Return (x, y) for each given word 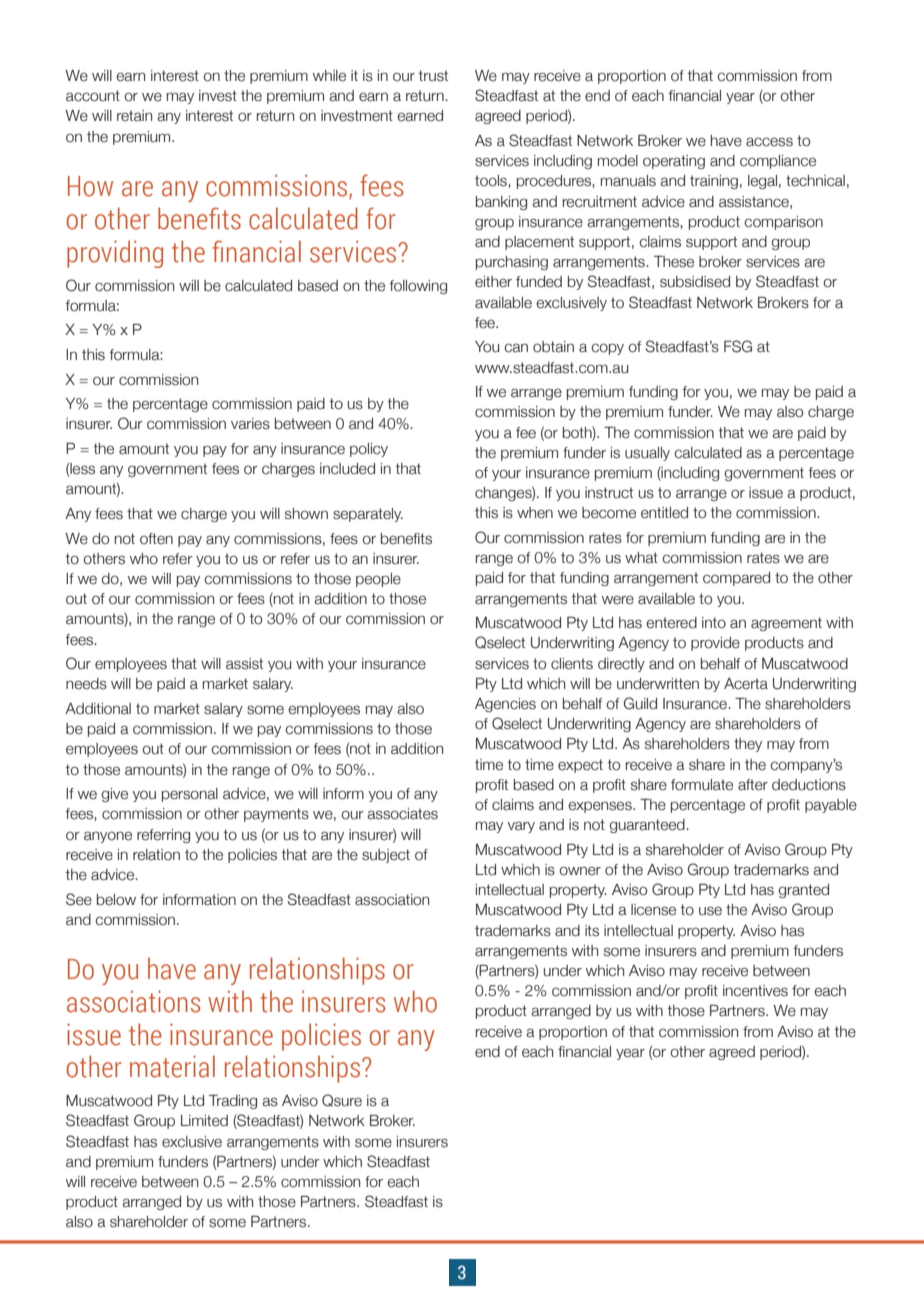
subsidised (695, 282)
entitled (664, 513)
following (418, 287)
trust (433, 76)
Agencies (505, 705)
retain (134, 116)
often (156, 539)
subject (386, 856)
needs (86, 684)
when (535, 513)
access (769, 142)
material (172, 1066)
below (116, 900)
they (748, 745)
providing (115, 254)
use (710, 911)
